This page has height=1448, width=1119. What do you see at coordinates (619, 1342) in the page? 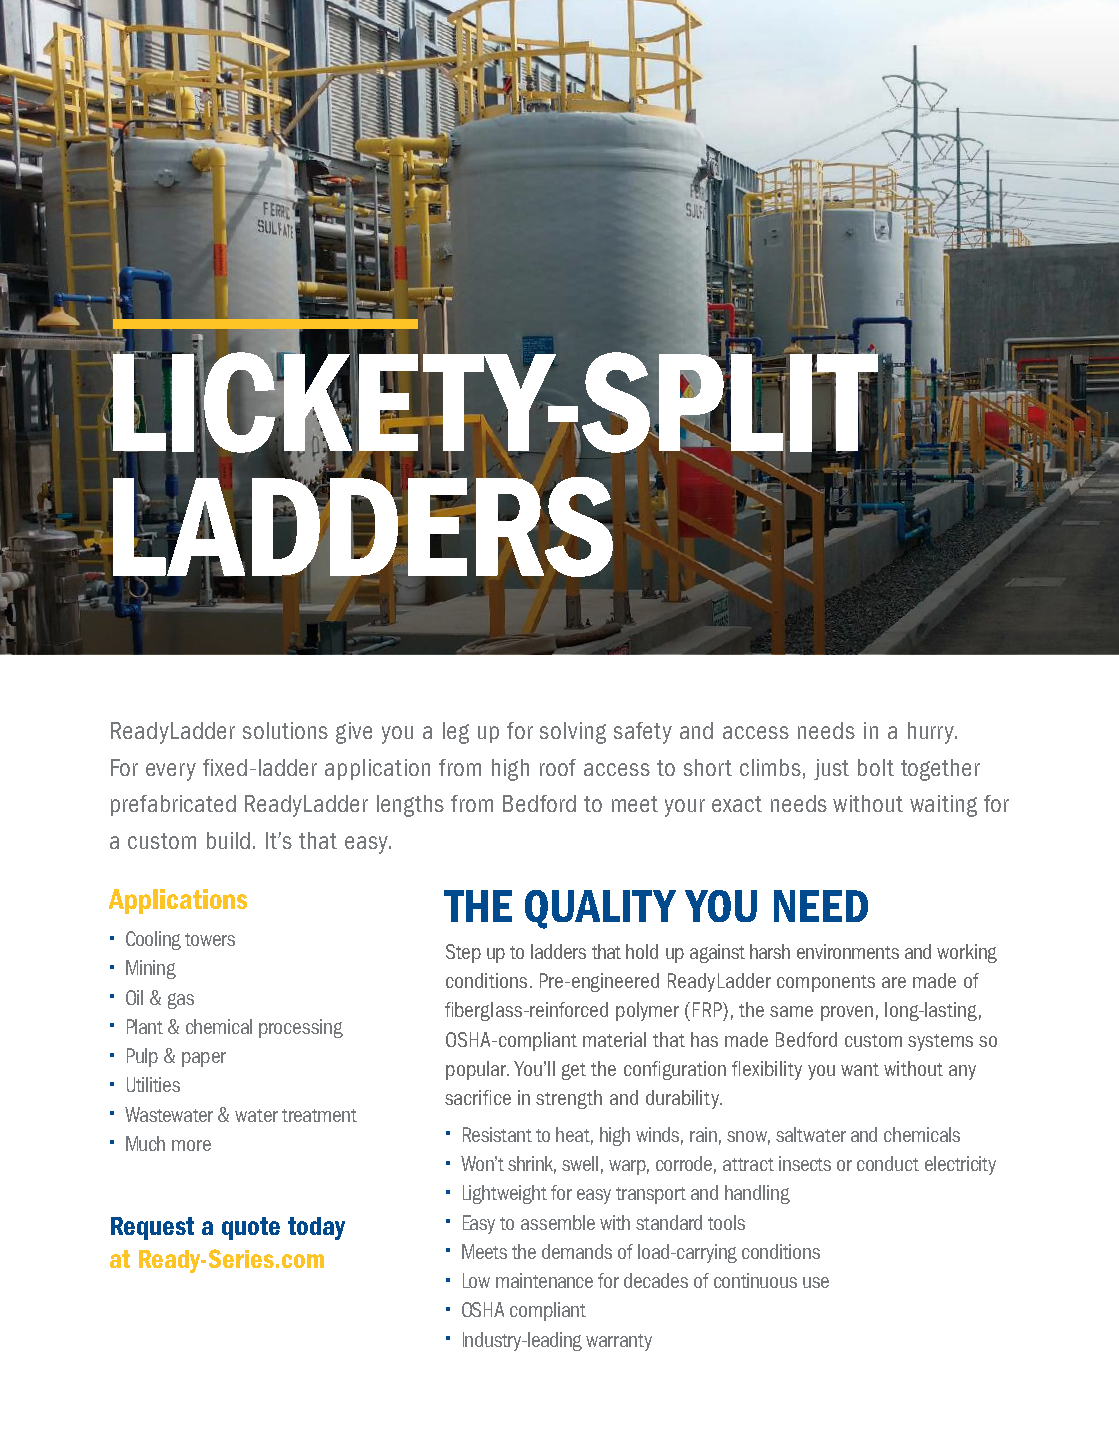
I see `warranty` at bounding box center [619, 1342].
